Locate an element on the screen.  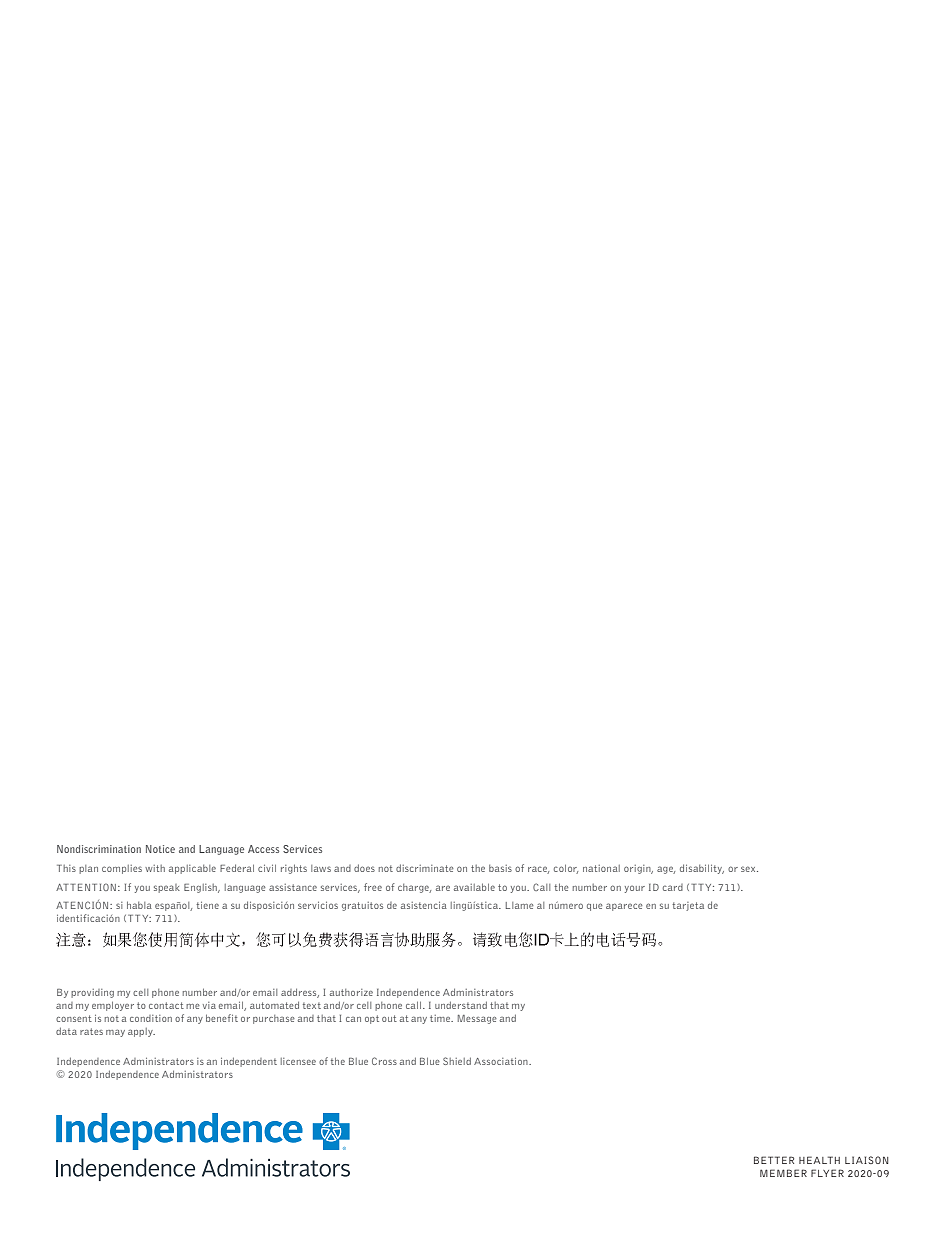
basis is located at coordinates (500, 868).
